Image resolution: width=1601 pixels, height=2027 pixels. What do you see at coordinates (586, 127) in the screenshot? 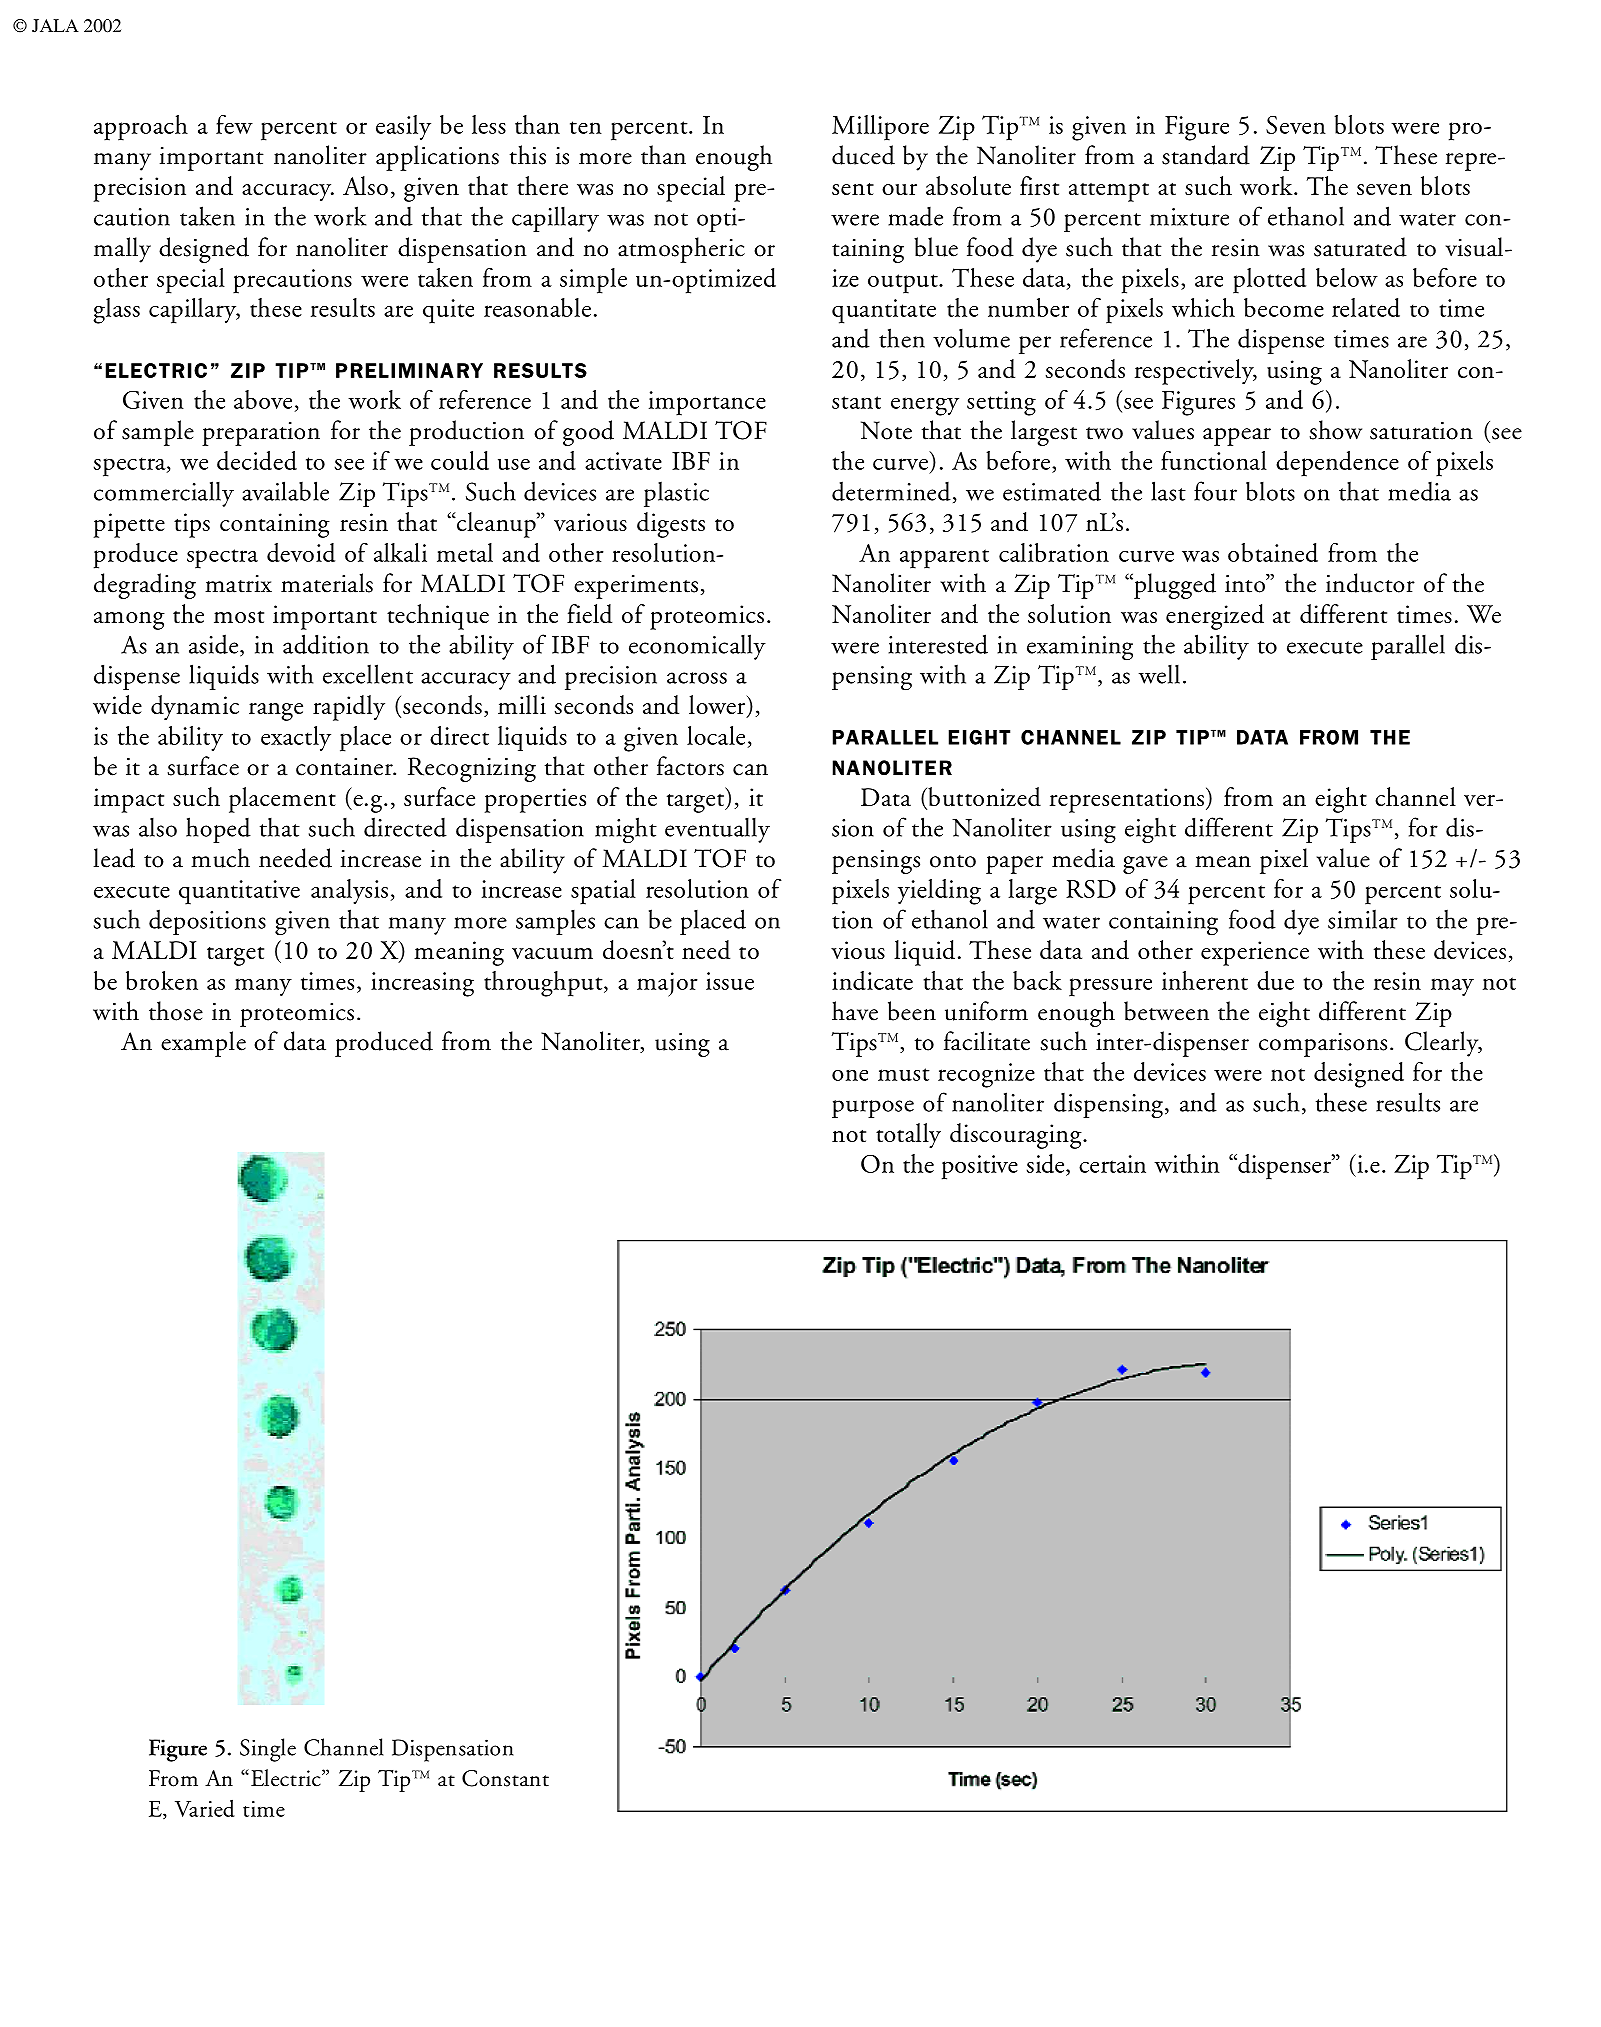
I see `ten` at bounding box center [586, 127].
